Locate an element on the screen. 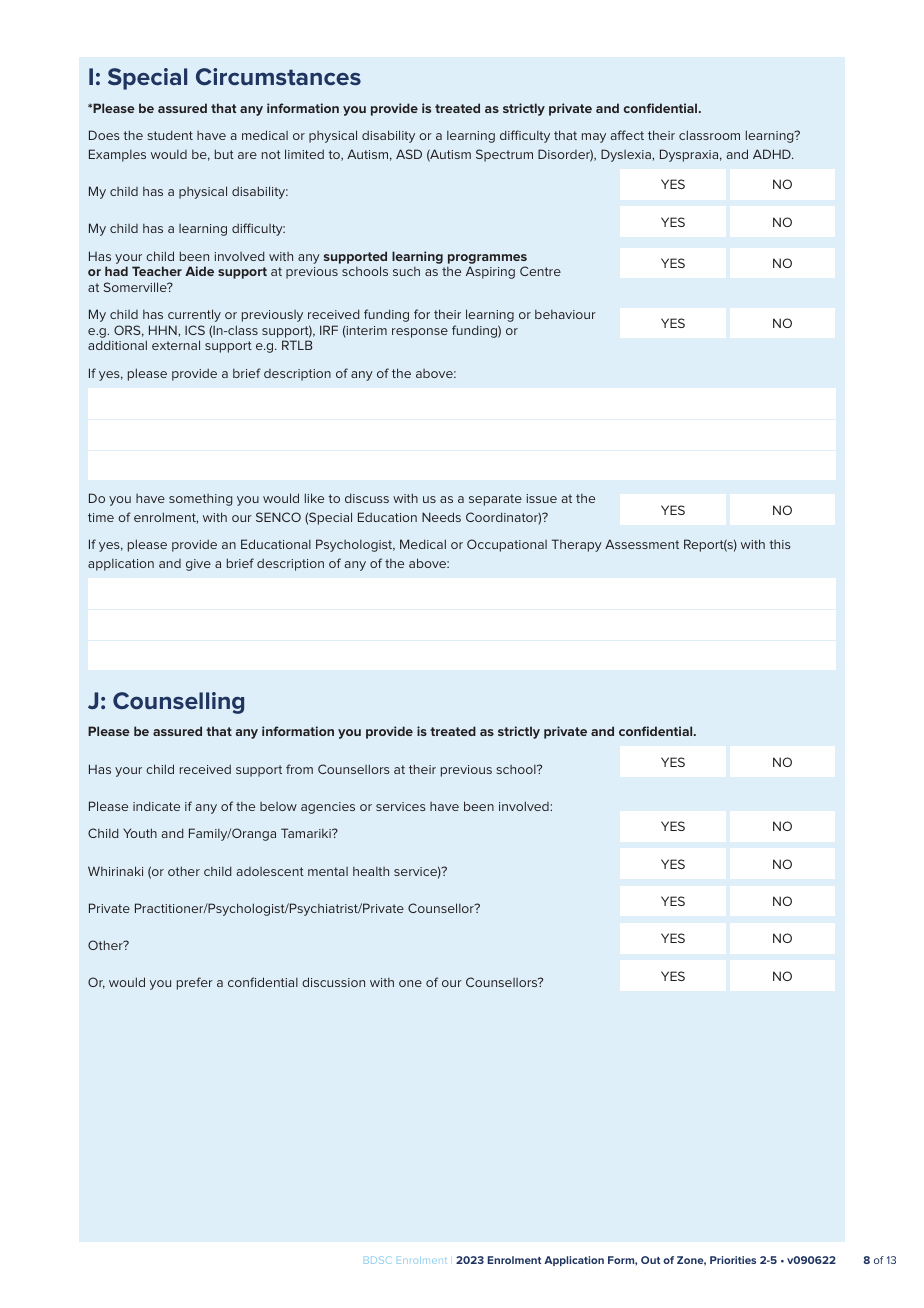 This screenshot has width=924, height=1308. mental is located at coordinates (328, 871).
